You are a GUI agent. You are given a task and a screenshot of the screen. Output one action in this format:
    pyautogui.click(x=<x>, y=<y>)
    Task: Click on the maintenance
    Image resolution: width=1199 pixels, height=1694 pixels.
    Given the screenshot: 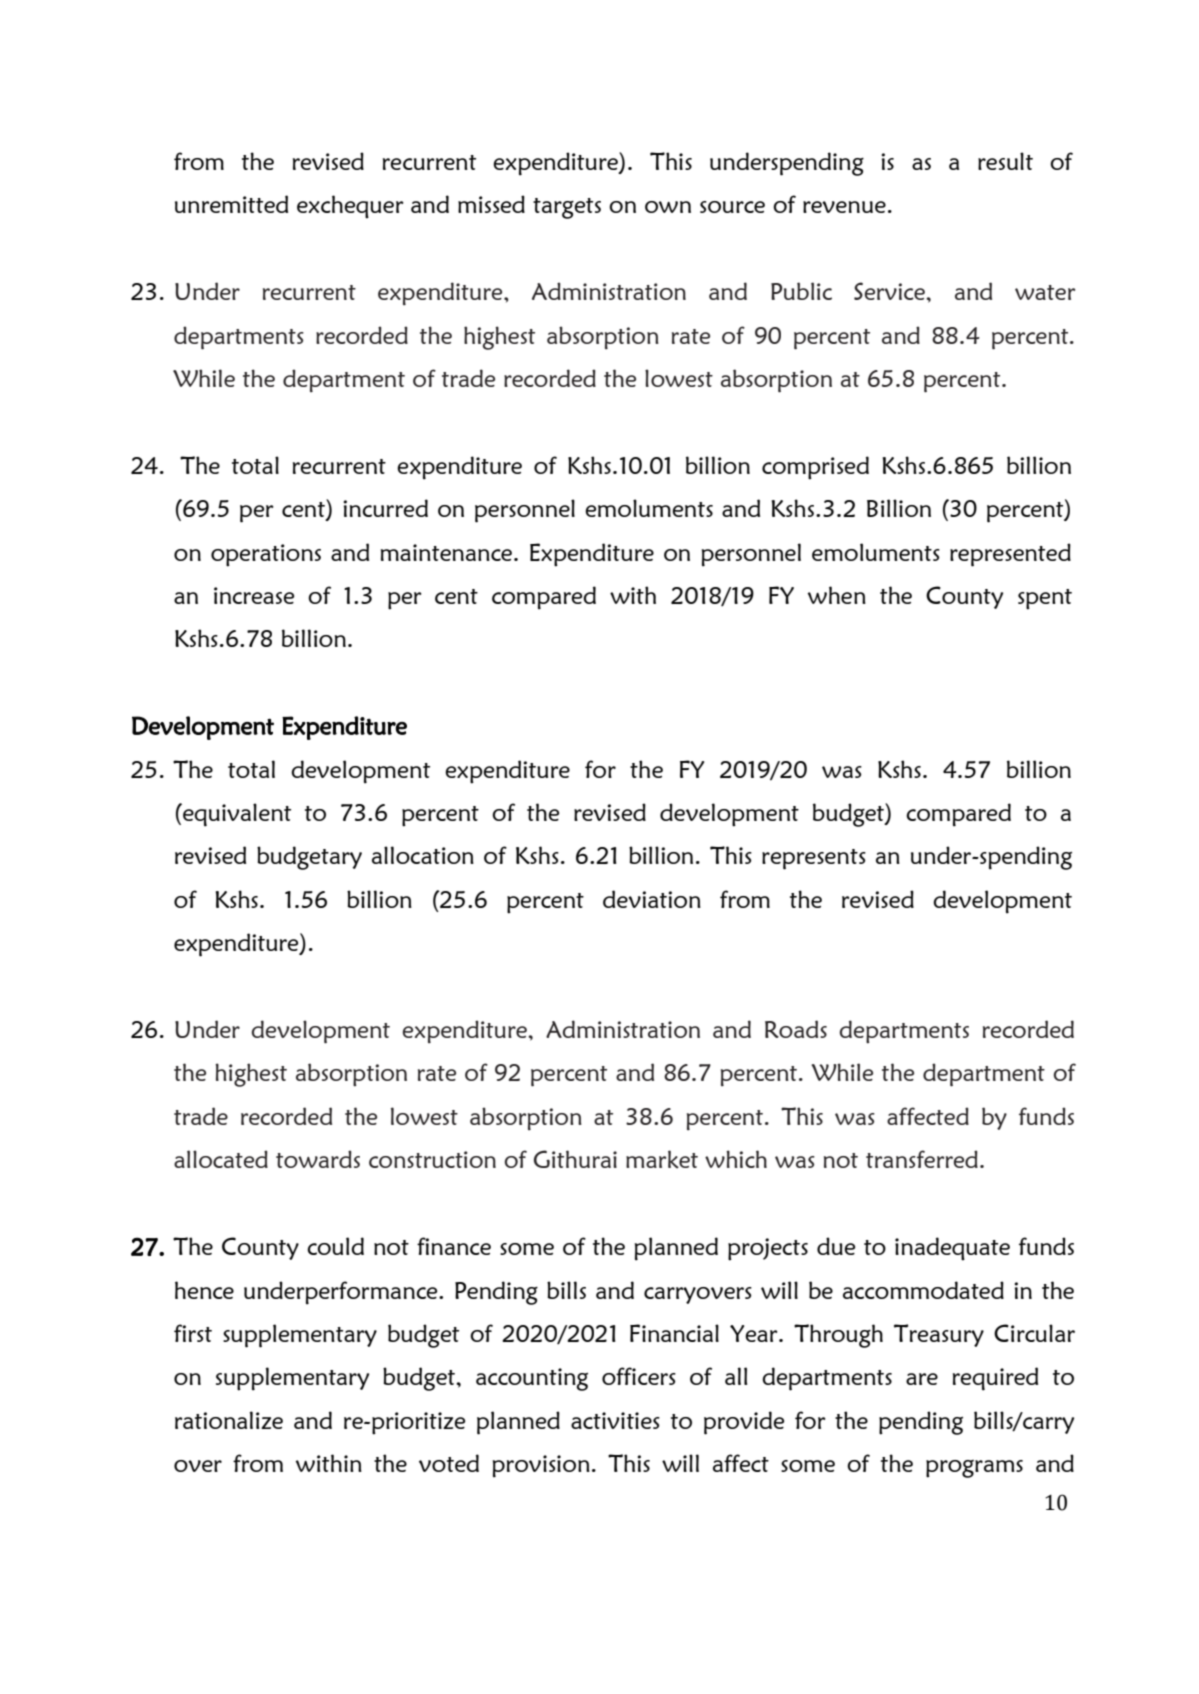 What is the action you would take?
    pyautogui.click(x=446, y=552)
